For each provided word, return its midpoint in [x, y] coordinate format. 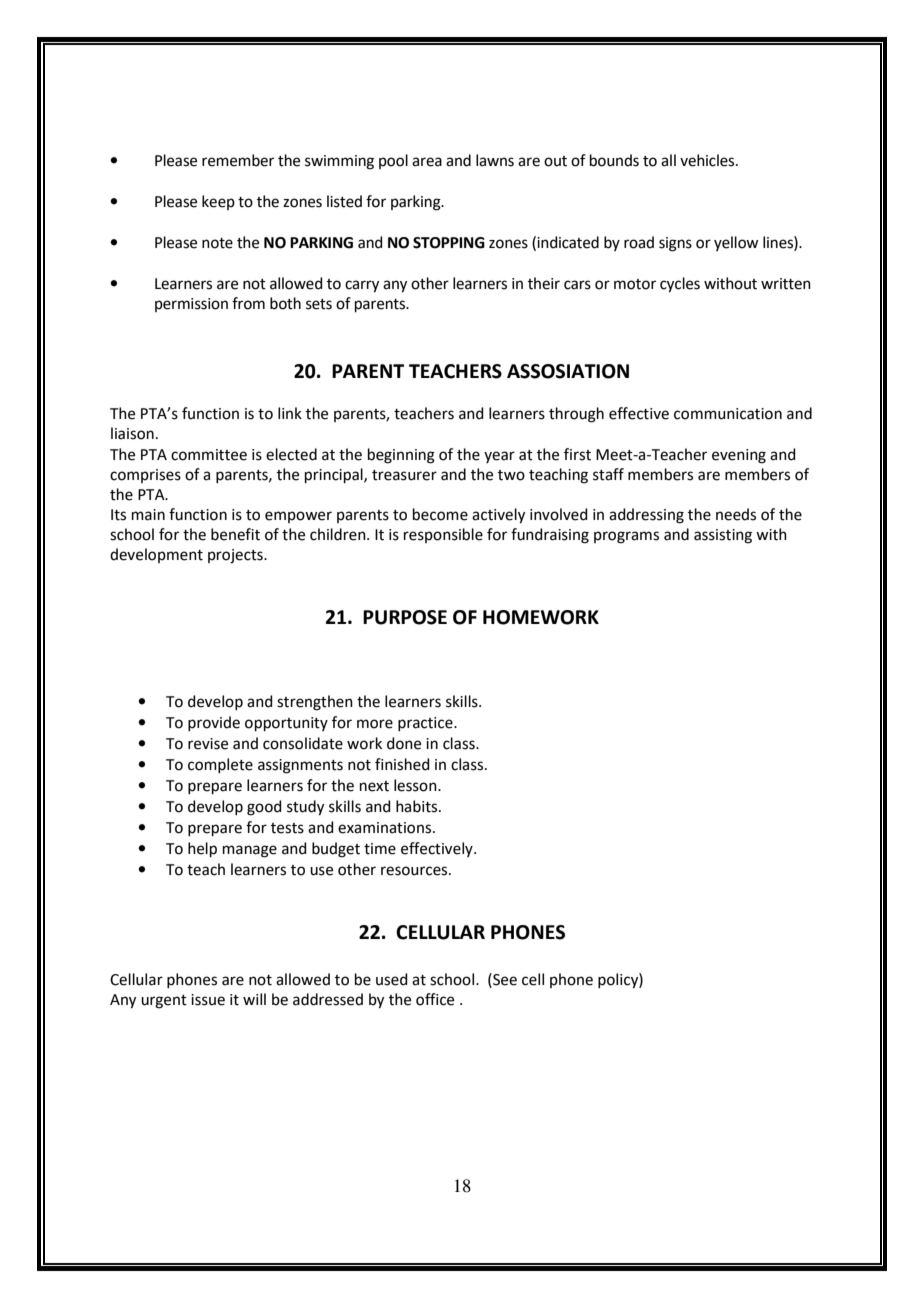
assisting [723, 536]
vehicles [708, 160]
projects [236, 556]
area [427, 162]
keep [218, 202]
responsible [443, 535]
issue [208, 1000]
